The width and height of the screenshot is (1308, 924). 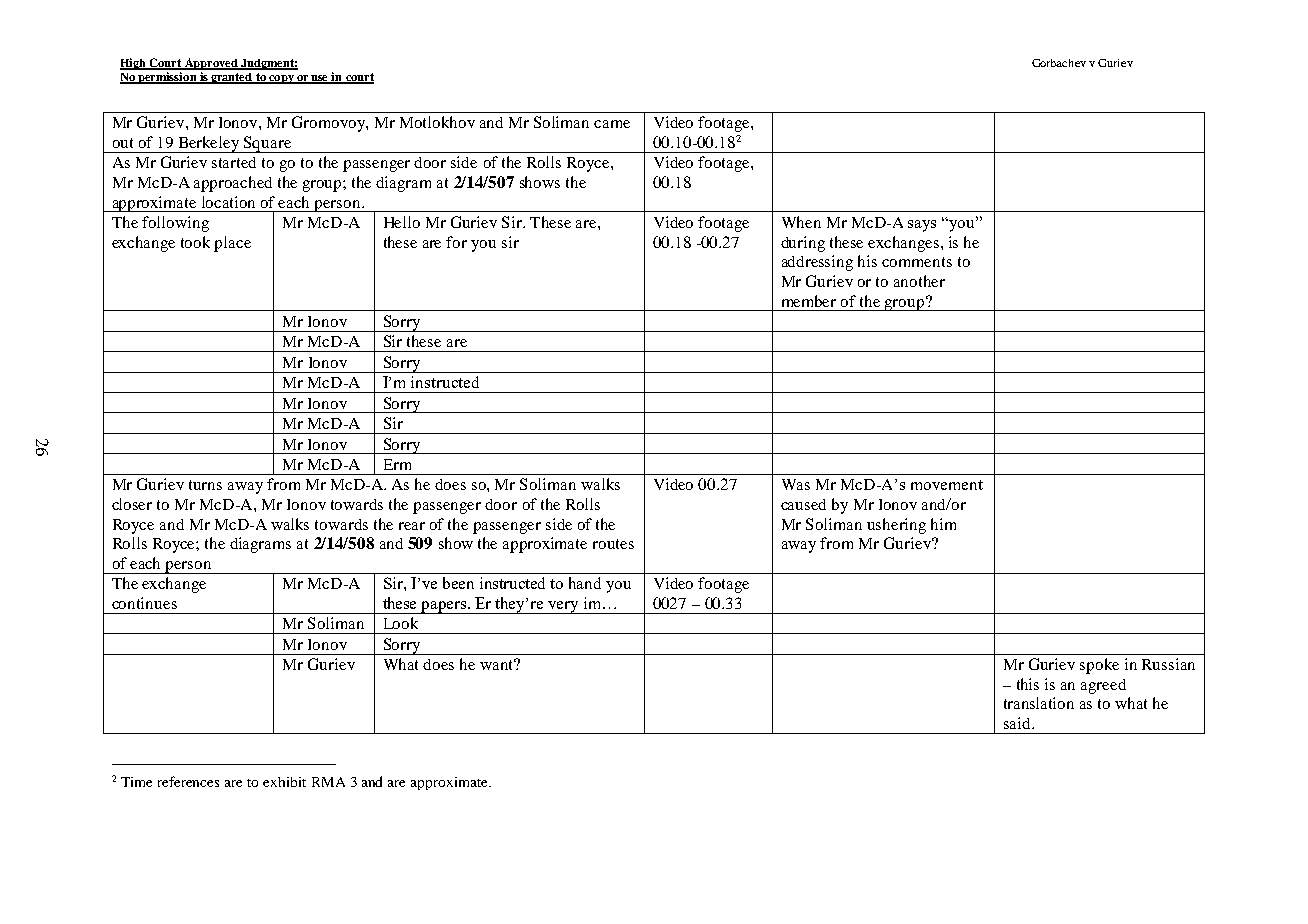 What do you see at coordinates (281, 79) in the screenshot?
I see `copy` at bounding box center [281, 79].
